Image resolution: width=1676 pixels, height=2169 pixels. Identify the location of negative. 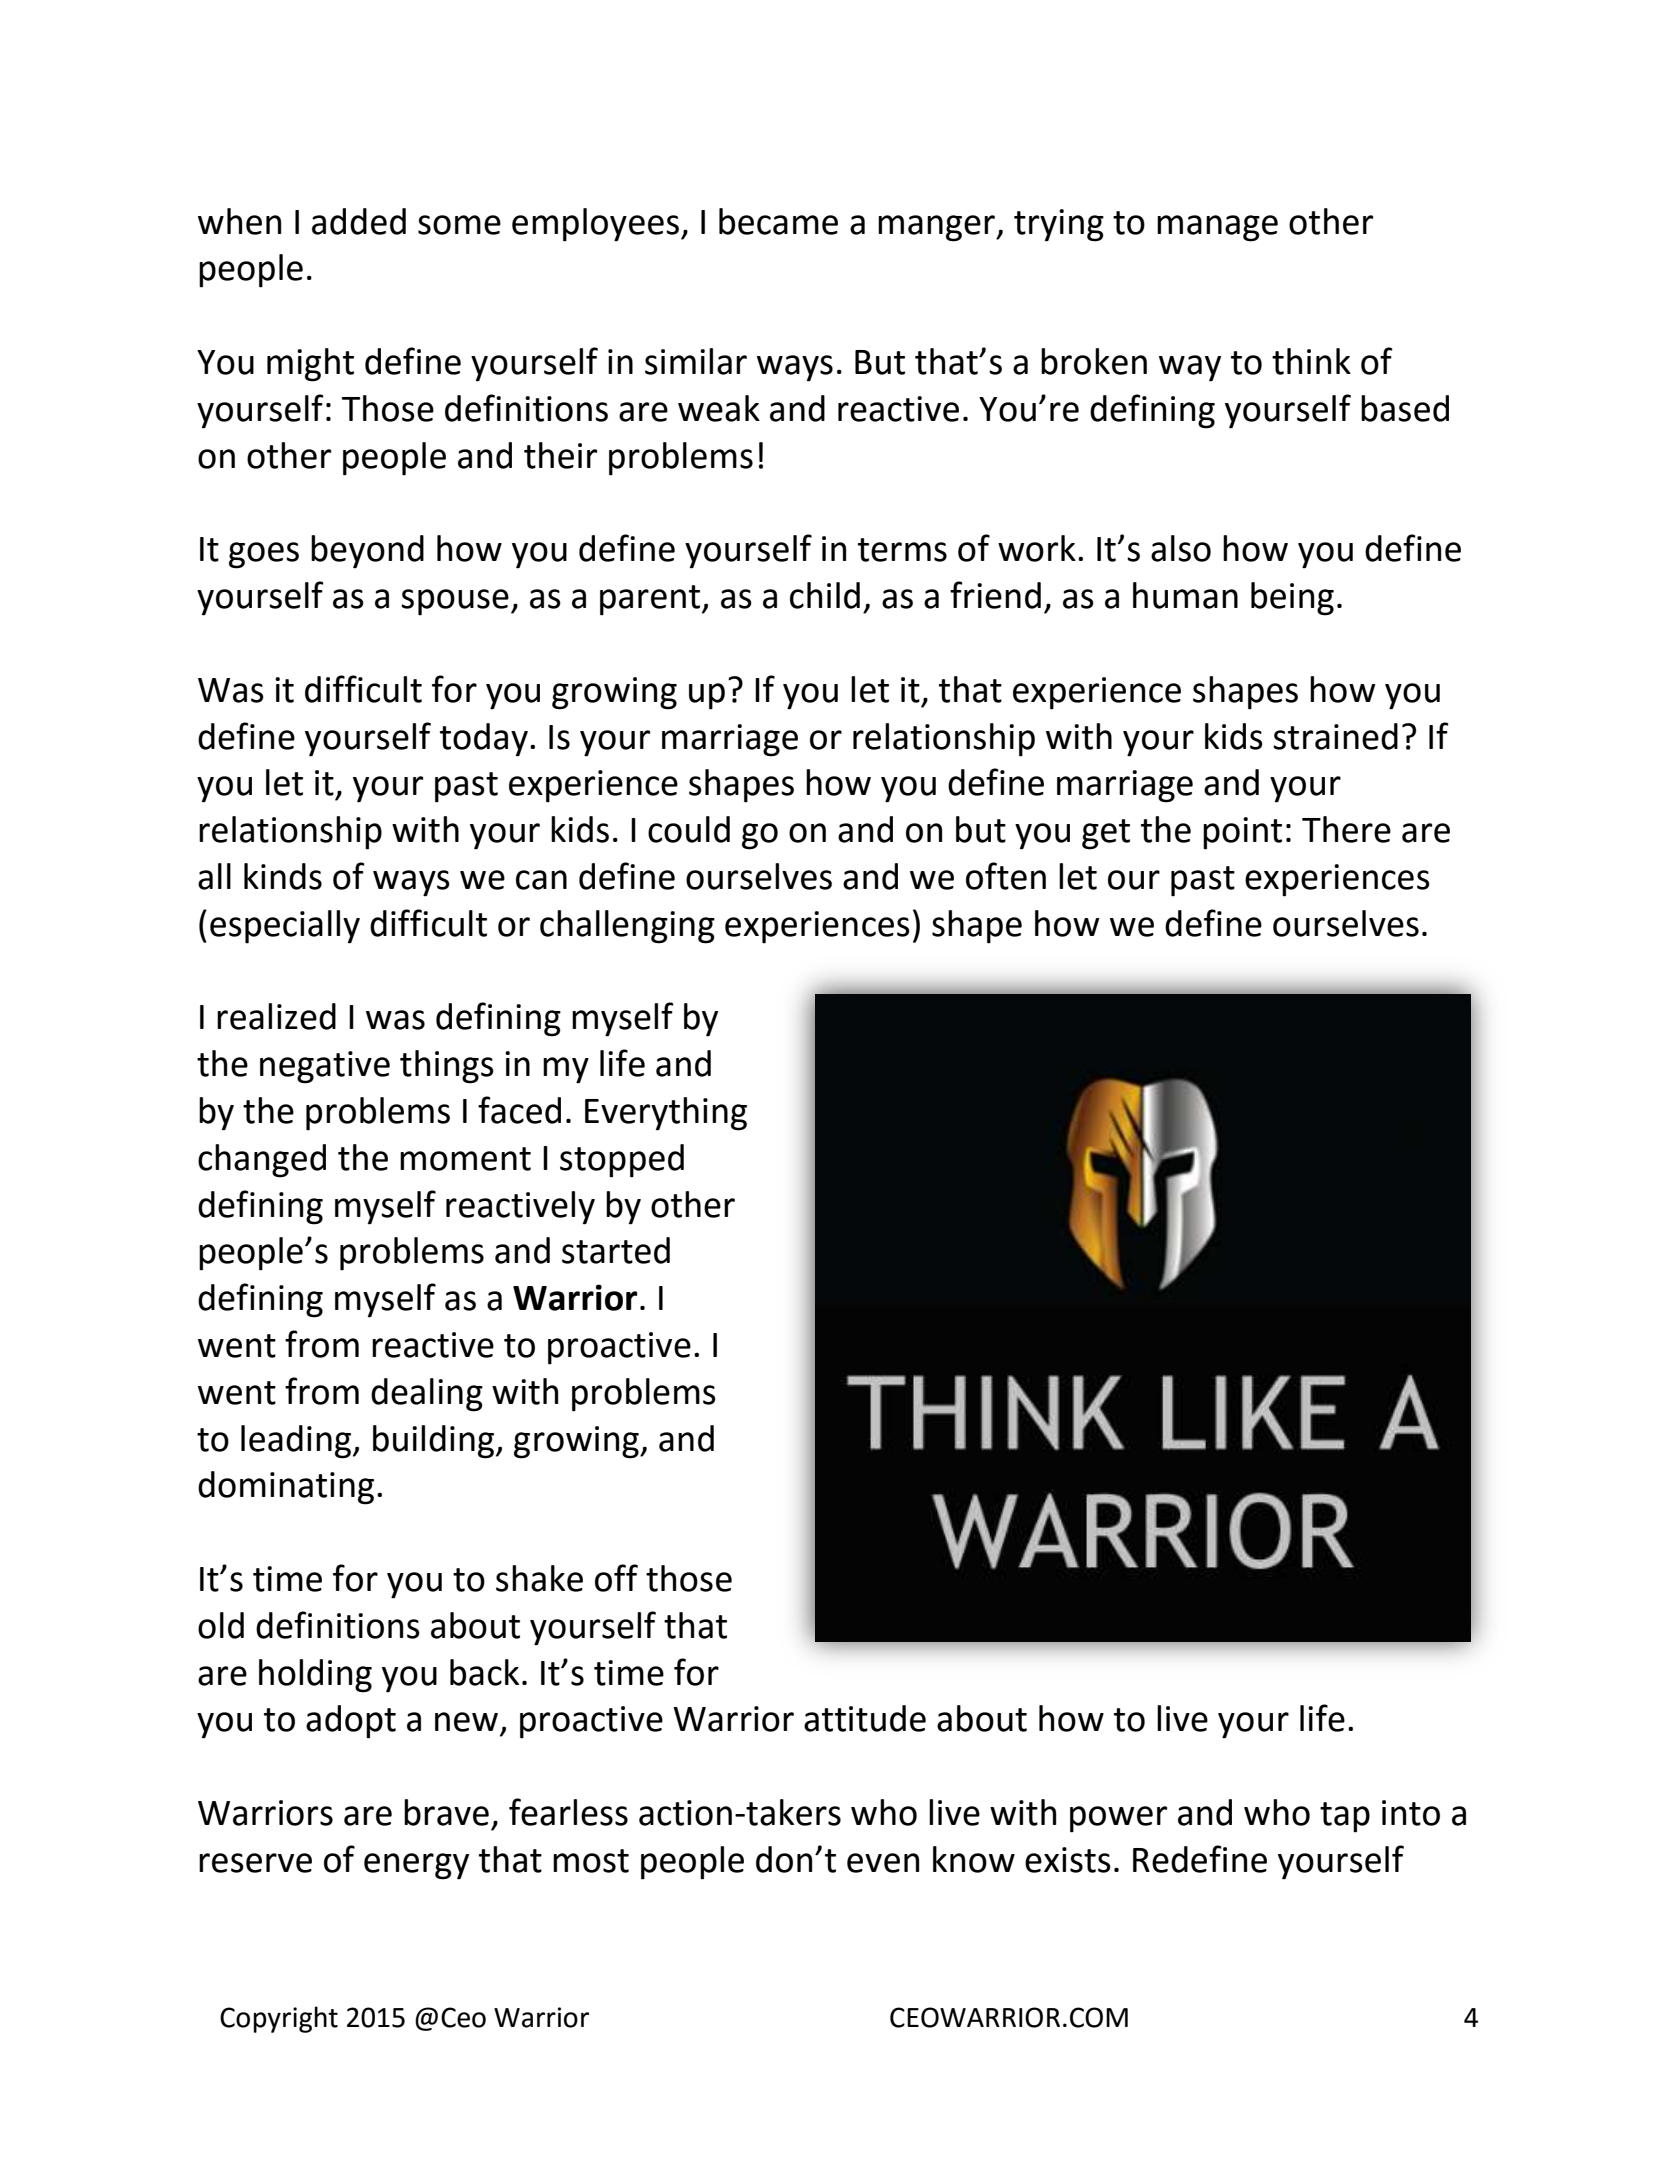
(325, 1067).
